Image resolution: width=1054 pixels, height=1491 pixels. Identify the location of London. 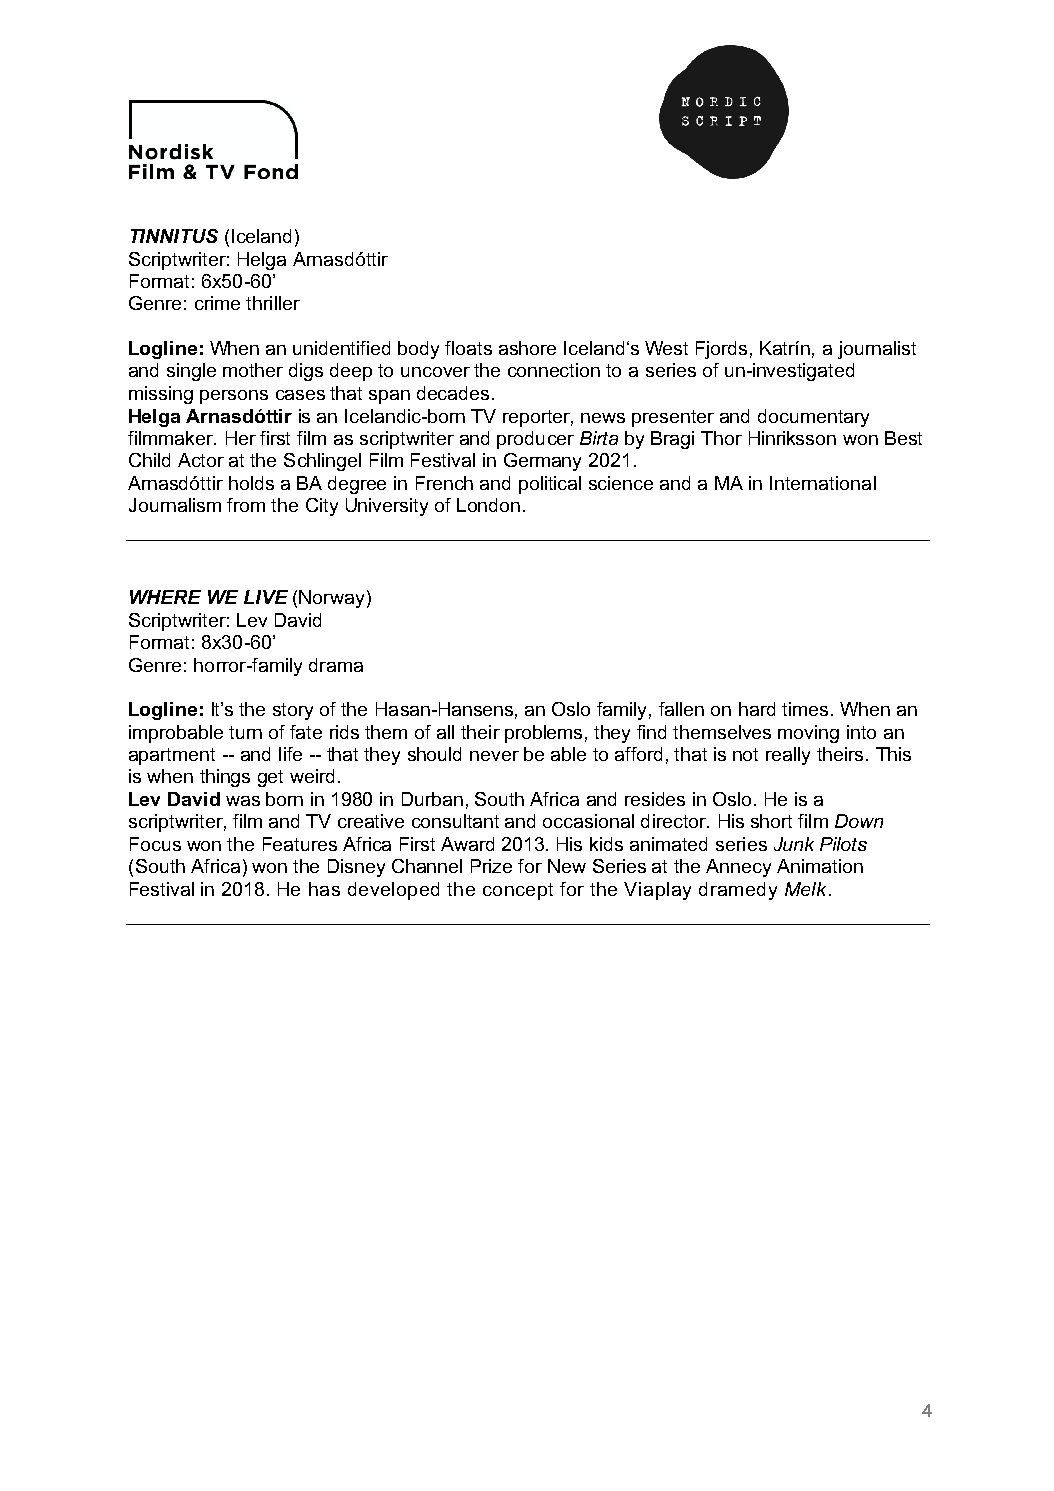
(488, 505).
